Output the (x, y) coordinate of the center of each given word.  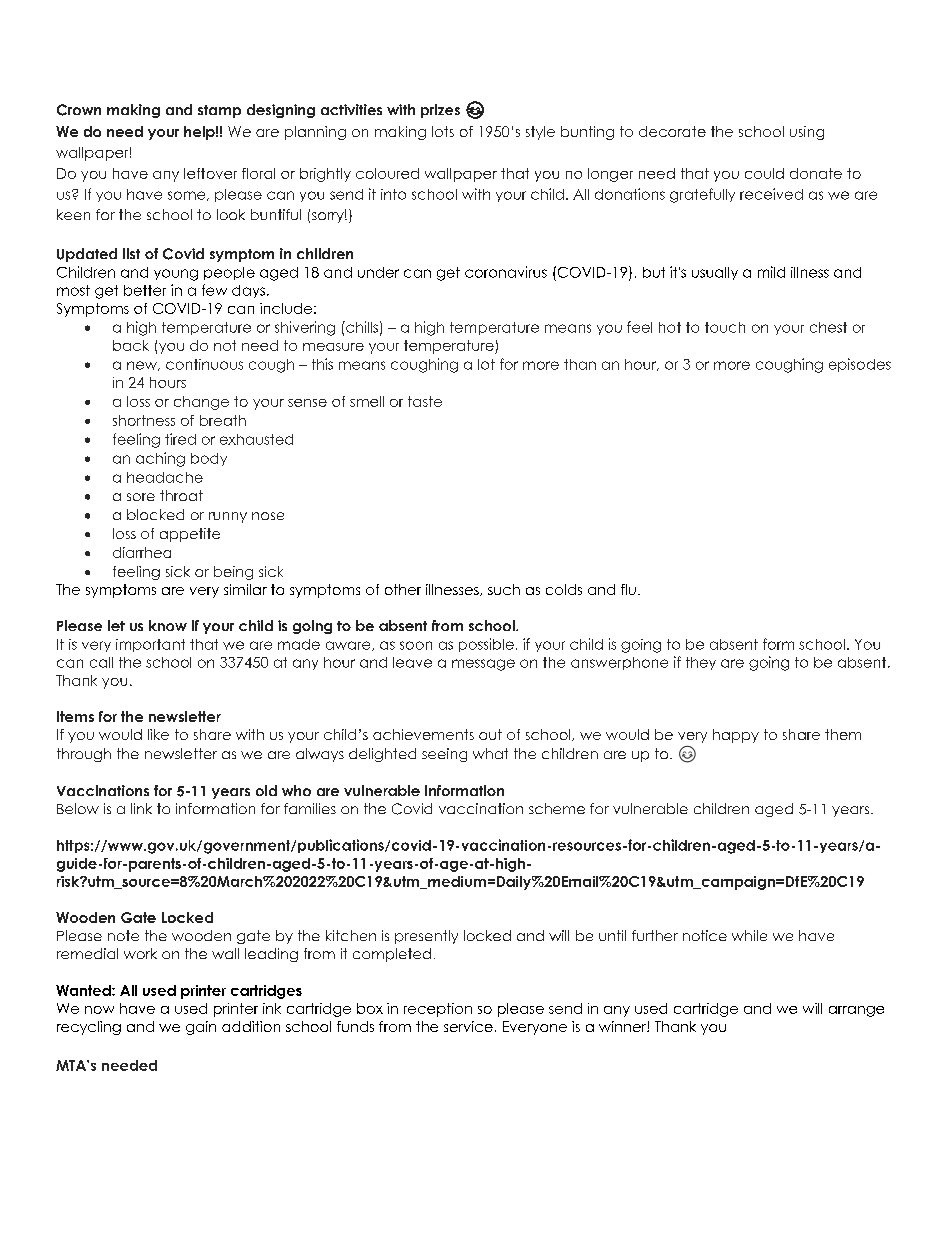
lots (443, 131)
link (141, 808)
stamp (219, 111)
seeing (444, 755)
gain (201, 1028)
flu (628, 589)
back (131, 345)
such (504, 589)
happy (736, 736)
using (807, 133)
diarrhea (142, 552)
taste (425, 401)
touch (725, 327)
